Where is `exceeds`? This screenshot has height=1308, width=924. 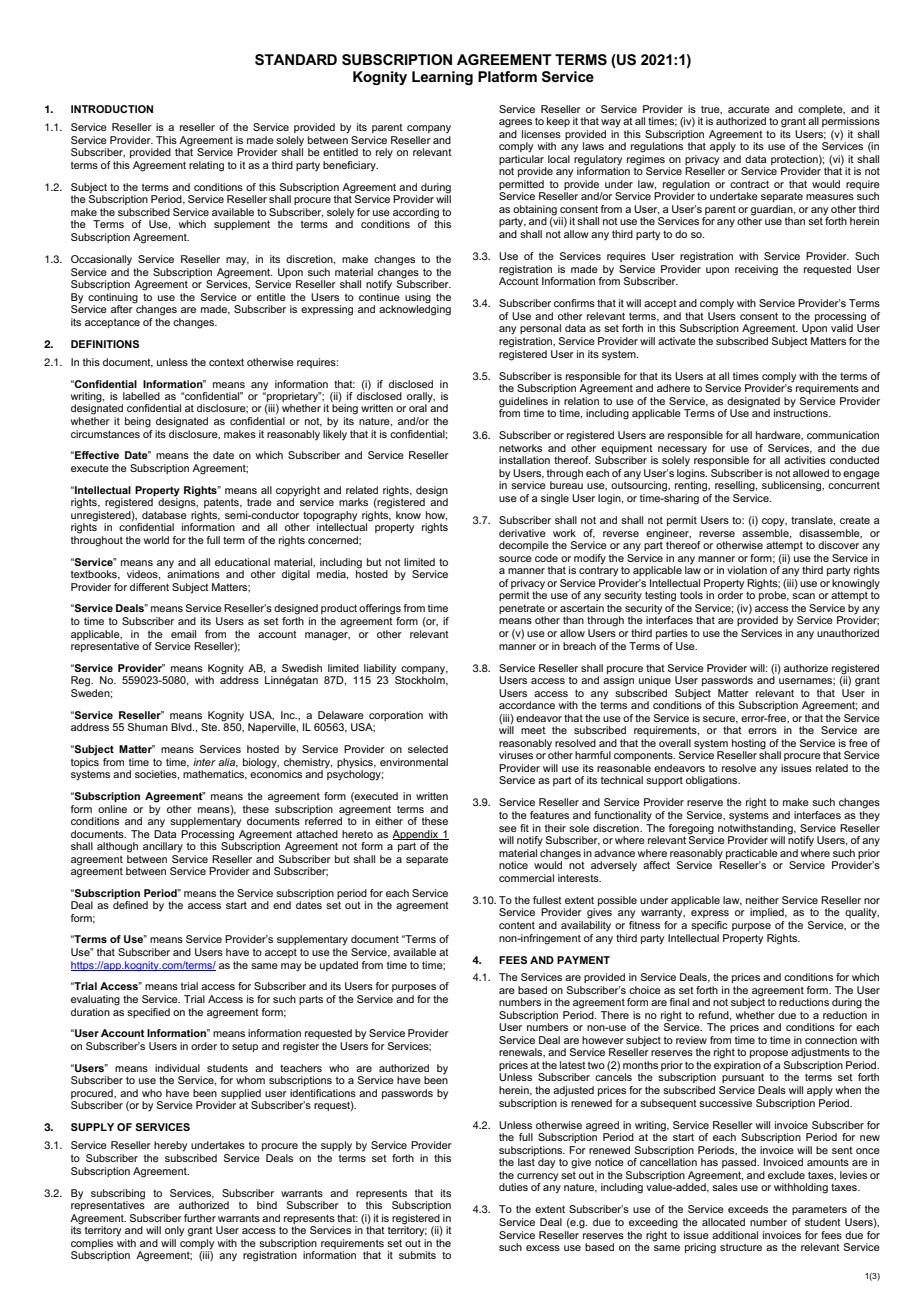 exceeds is located at coordinates (748, 1209).
